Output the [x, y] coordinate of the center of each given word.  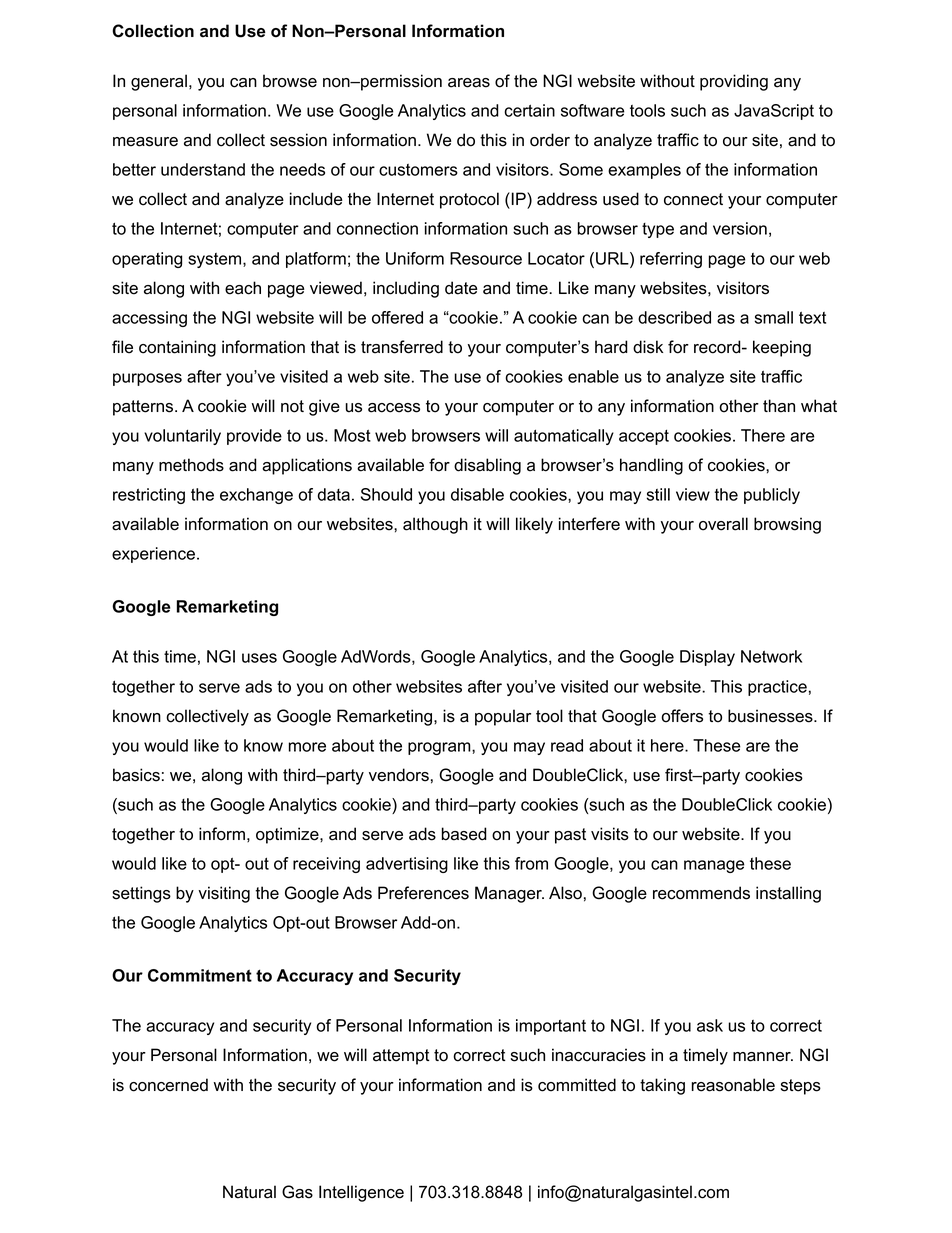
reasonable [733, 1085]
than [779, 406]
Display [707, 658]
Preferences [423, 893]
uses [259, 658]
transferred [402, 347]
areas [469, 83]
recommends [701, 893]
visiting [224, 894]
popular [503, 717]
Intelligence [361, 1193]
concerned [168, 1085]
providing [734, 82]
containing [177, 348]
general [159, 82]
